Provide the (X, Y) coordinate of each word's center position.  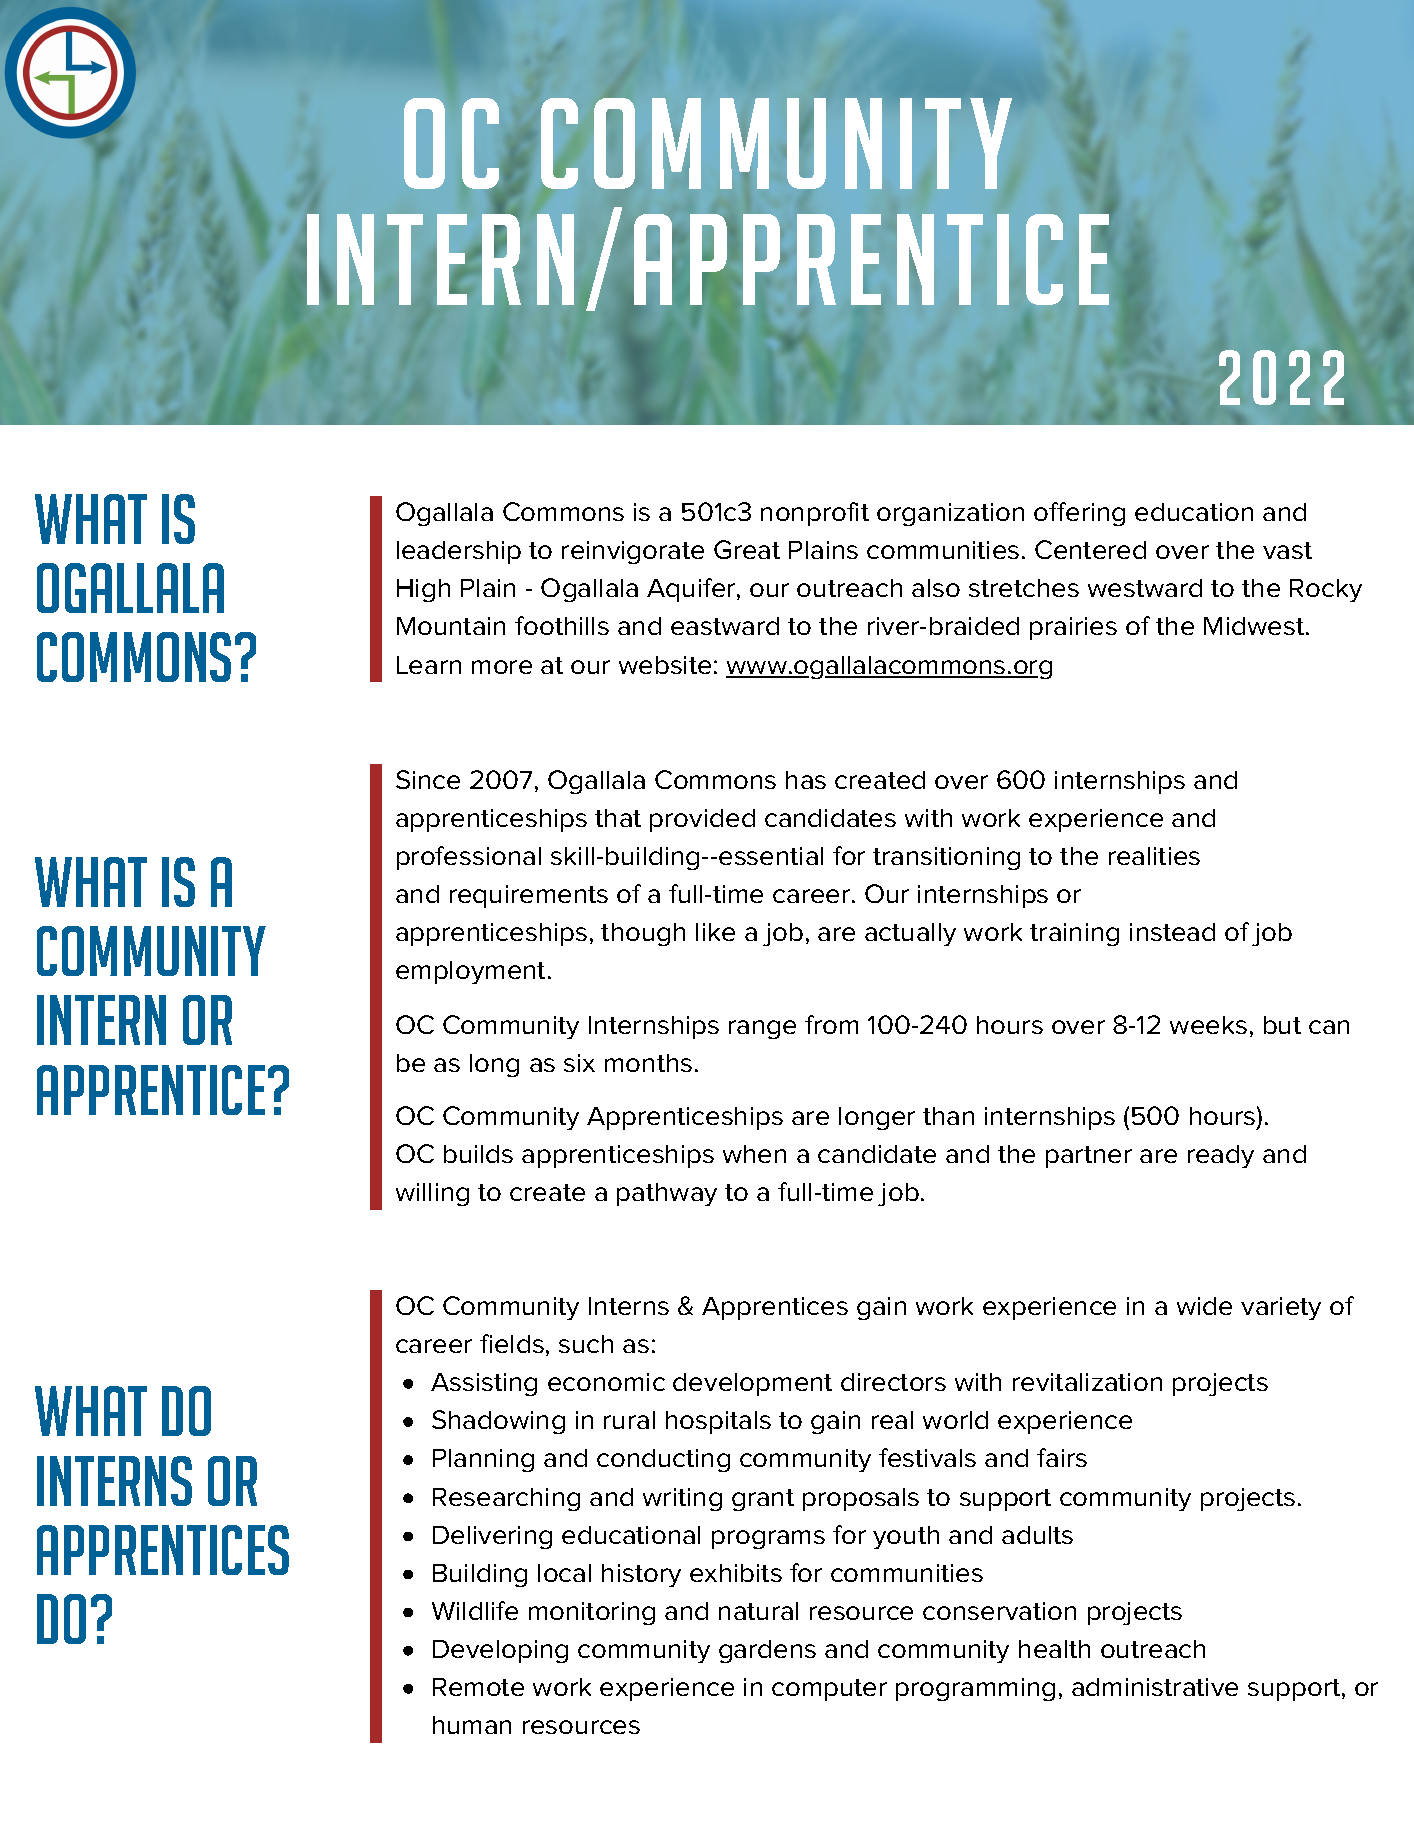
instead (1172, 932)
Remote (478, 1687)
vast (1287, 550)
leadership (459, 552)
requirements (529, 896)
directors (893, 1382)
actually (910, 934)
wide (1204, 1306)
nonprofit (815, 514)
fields (512, 1343)
